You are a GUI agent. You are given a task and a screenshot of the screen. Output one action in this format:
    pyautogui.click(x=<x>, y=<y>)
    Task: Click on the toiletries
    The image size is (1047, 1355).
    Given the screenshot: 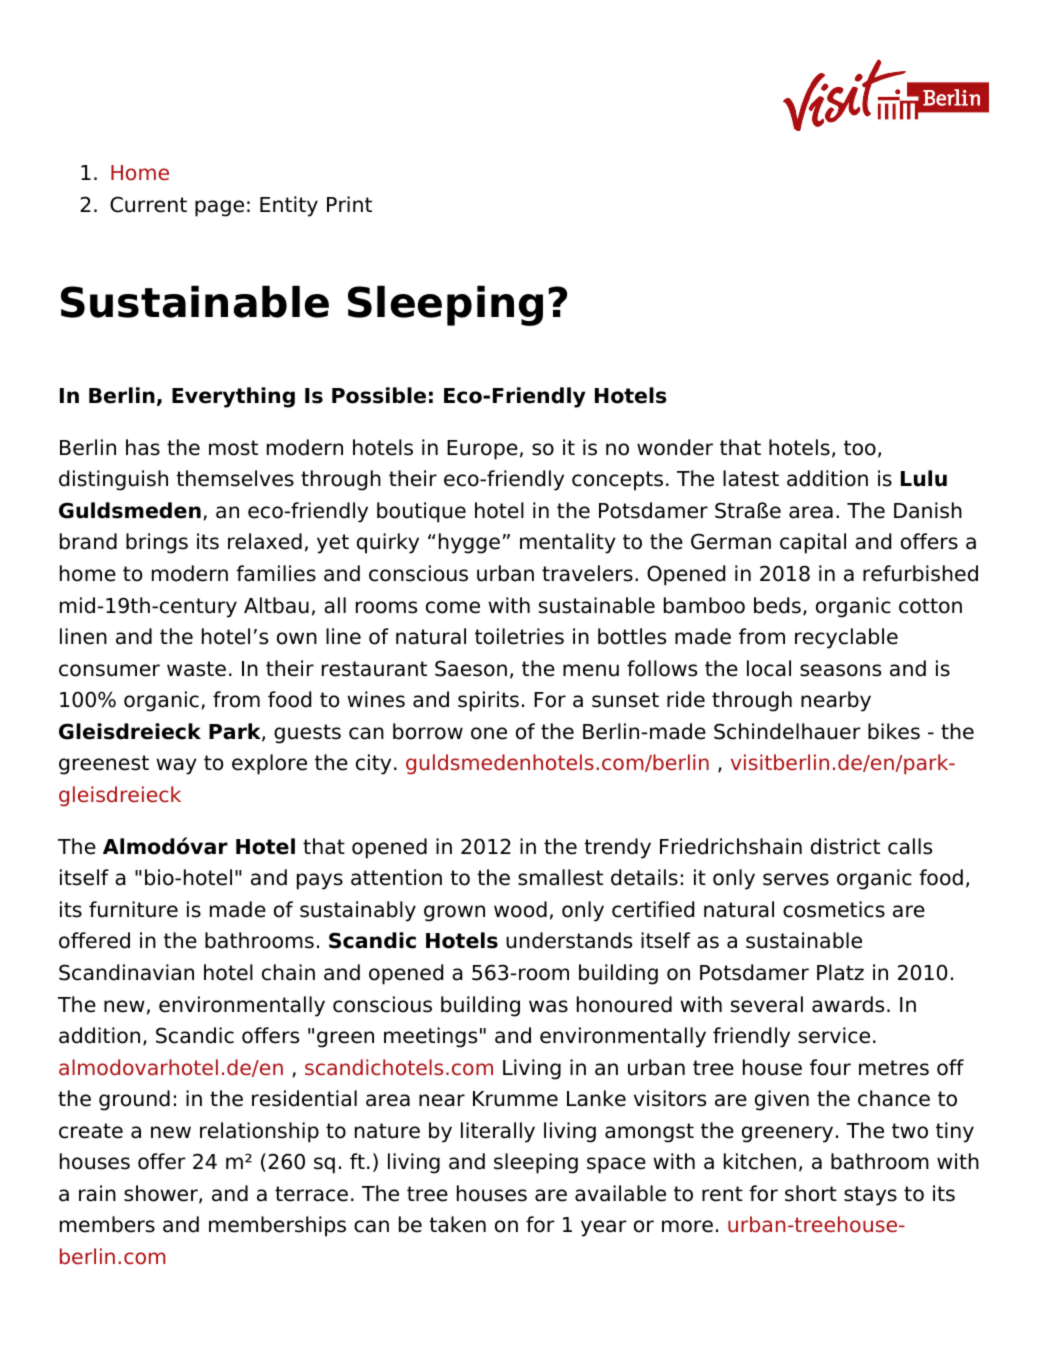 What is the action you would take?
    pyautogui.click(x=519, y=636)
